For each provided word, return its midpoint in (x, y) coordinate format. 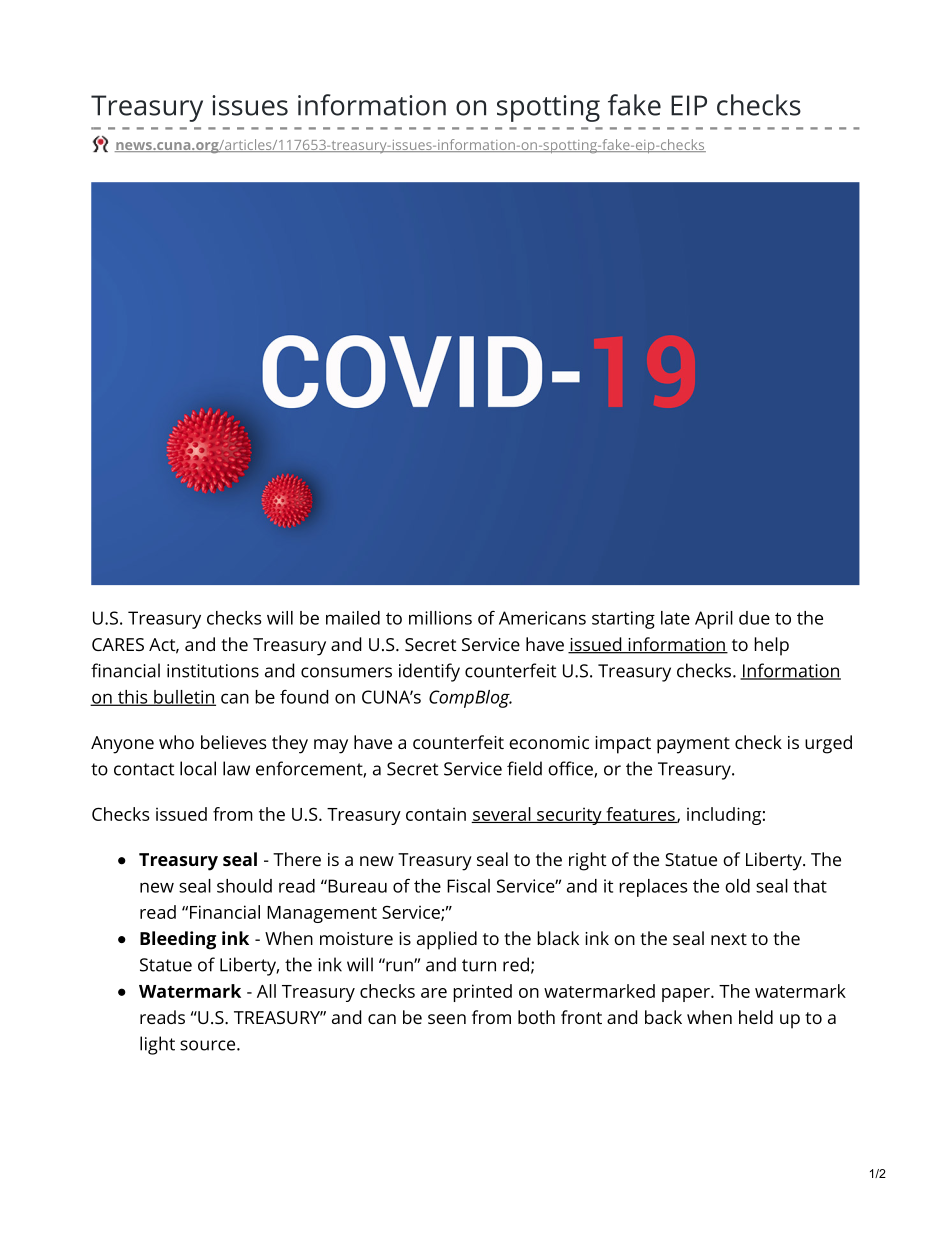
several (502, 815)
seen (447, 1019)
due (754, 618)
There (297, 859)
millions (440, 618)
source (209, 1045)
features (640, 815)
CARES (118, 644)
